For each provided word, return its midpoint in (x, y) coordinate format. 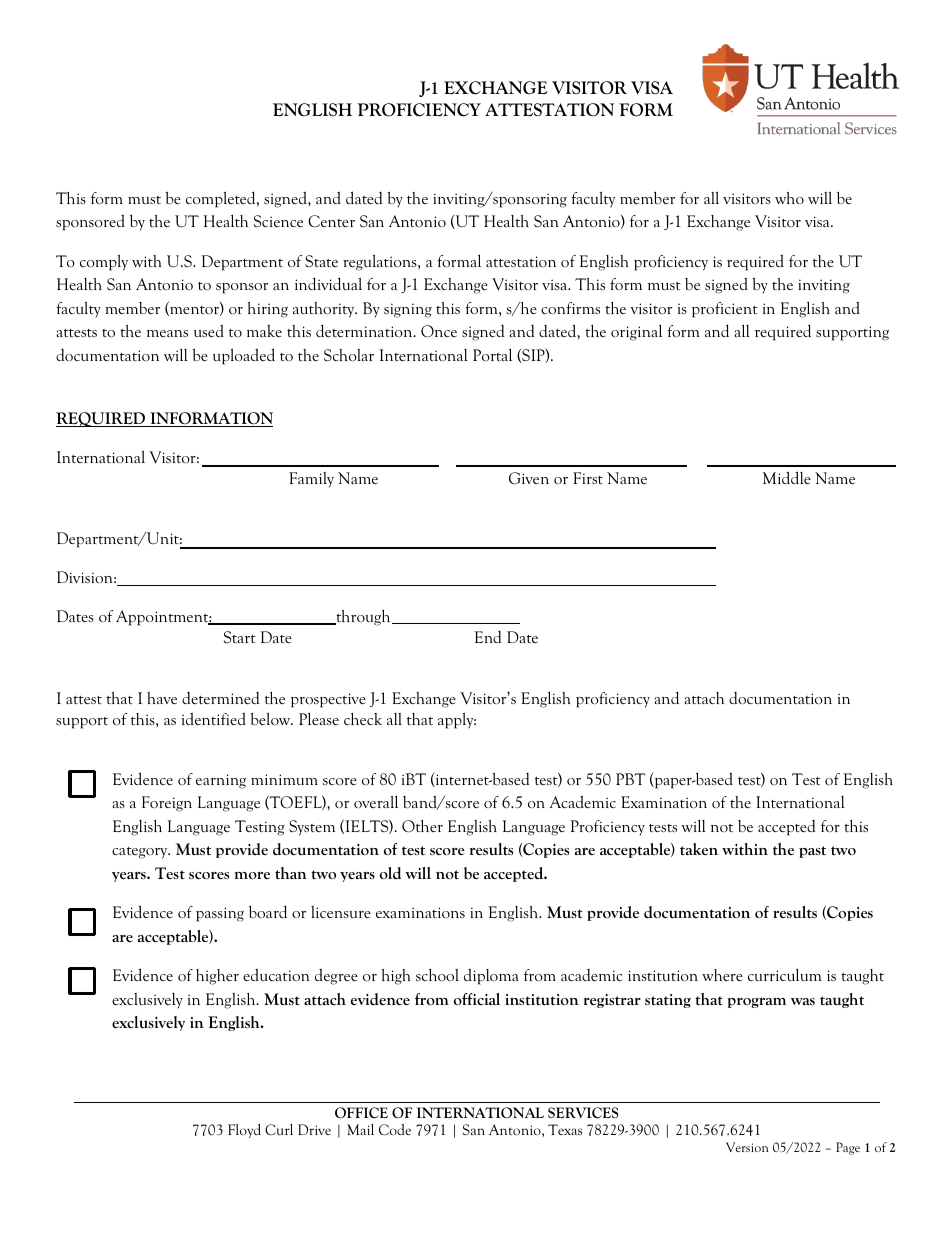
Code (395, 1130)
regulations (381, 262)
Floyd (244, 1131)
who (789, 198)
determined (220, 698)
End (487, 637)
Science (278, 221)
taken (699, 849)
